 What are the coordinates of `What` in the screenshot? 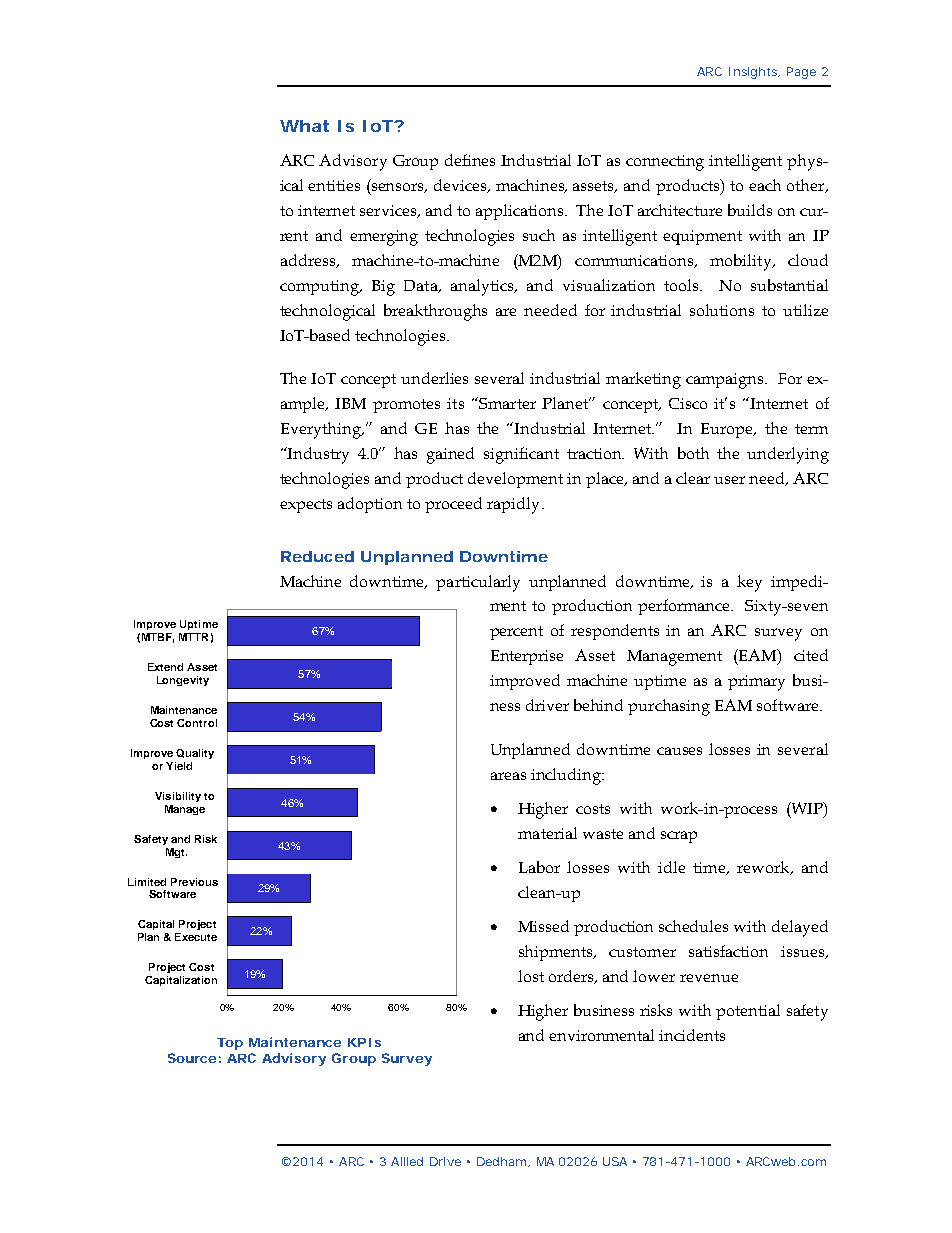 It's located at (304, 126).
